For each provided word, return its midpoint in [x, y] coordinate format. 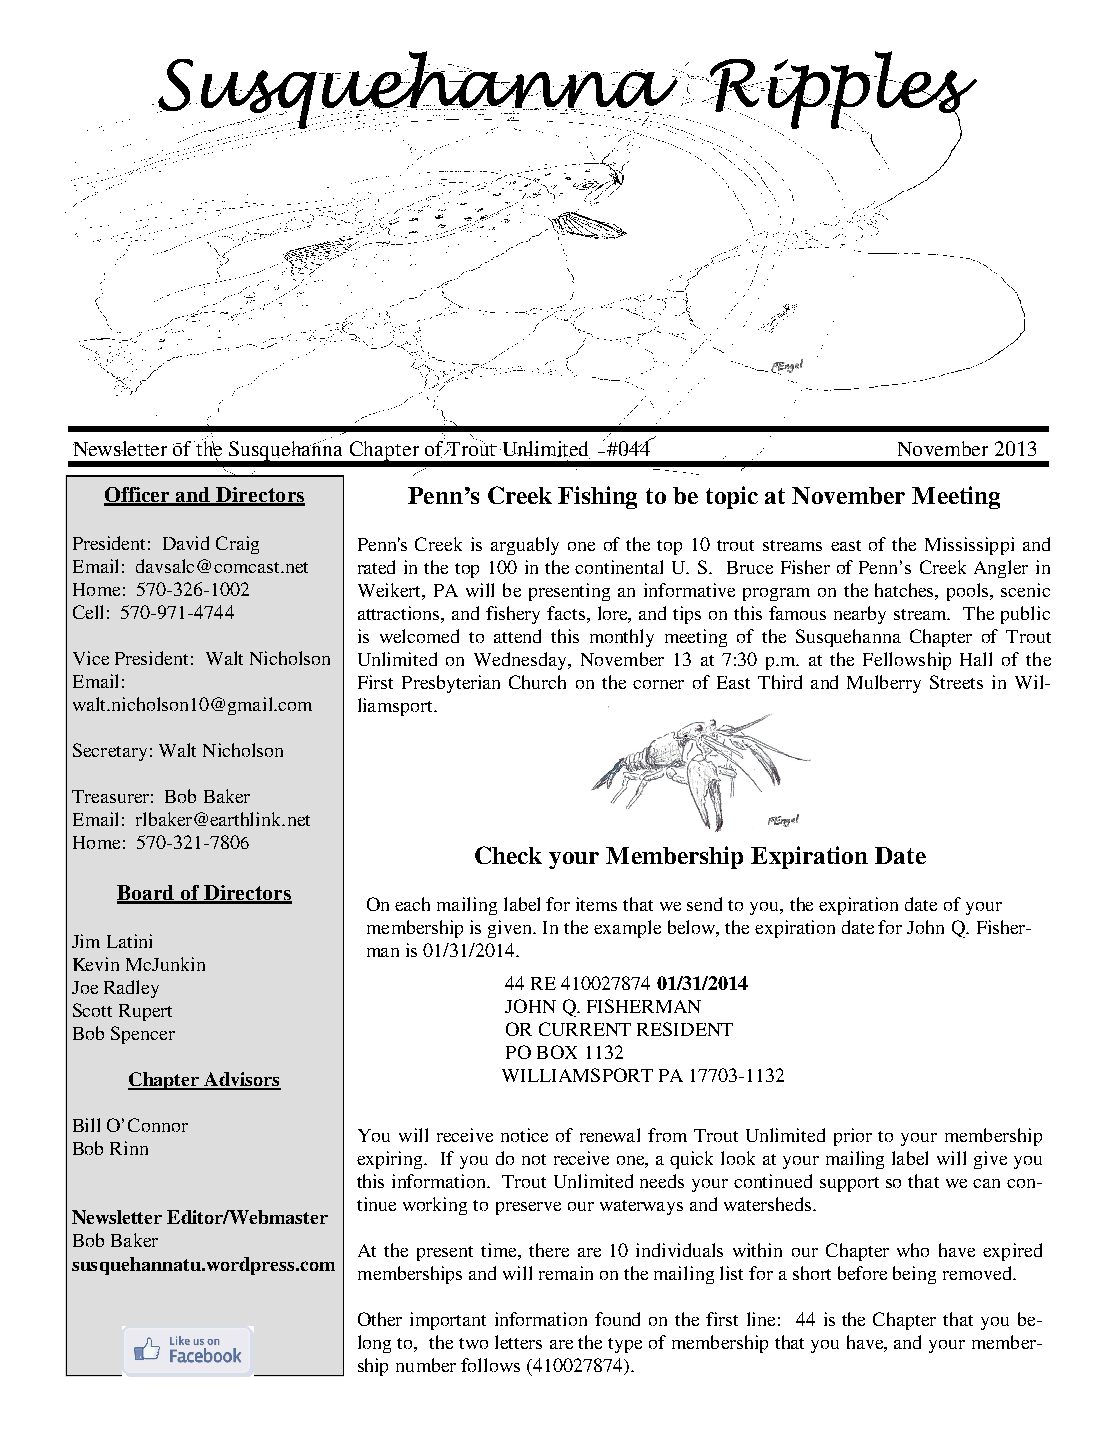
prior [853, 1137]
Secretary [110, 752]
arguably [525, 546]
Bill [86, 1125]
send [704, 904]
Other [380, 1319]
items [596, 904]
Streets [956, 682]
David [186, 543]
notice [524, 1135]
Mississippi [969, 546]
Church [537, 682]
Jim [86, 941]
